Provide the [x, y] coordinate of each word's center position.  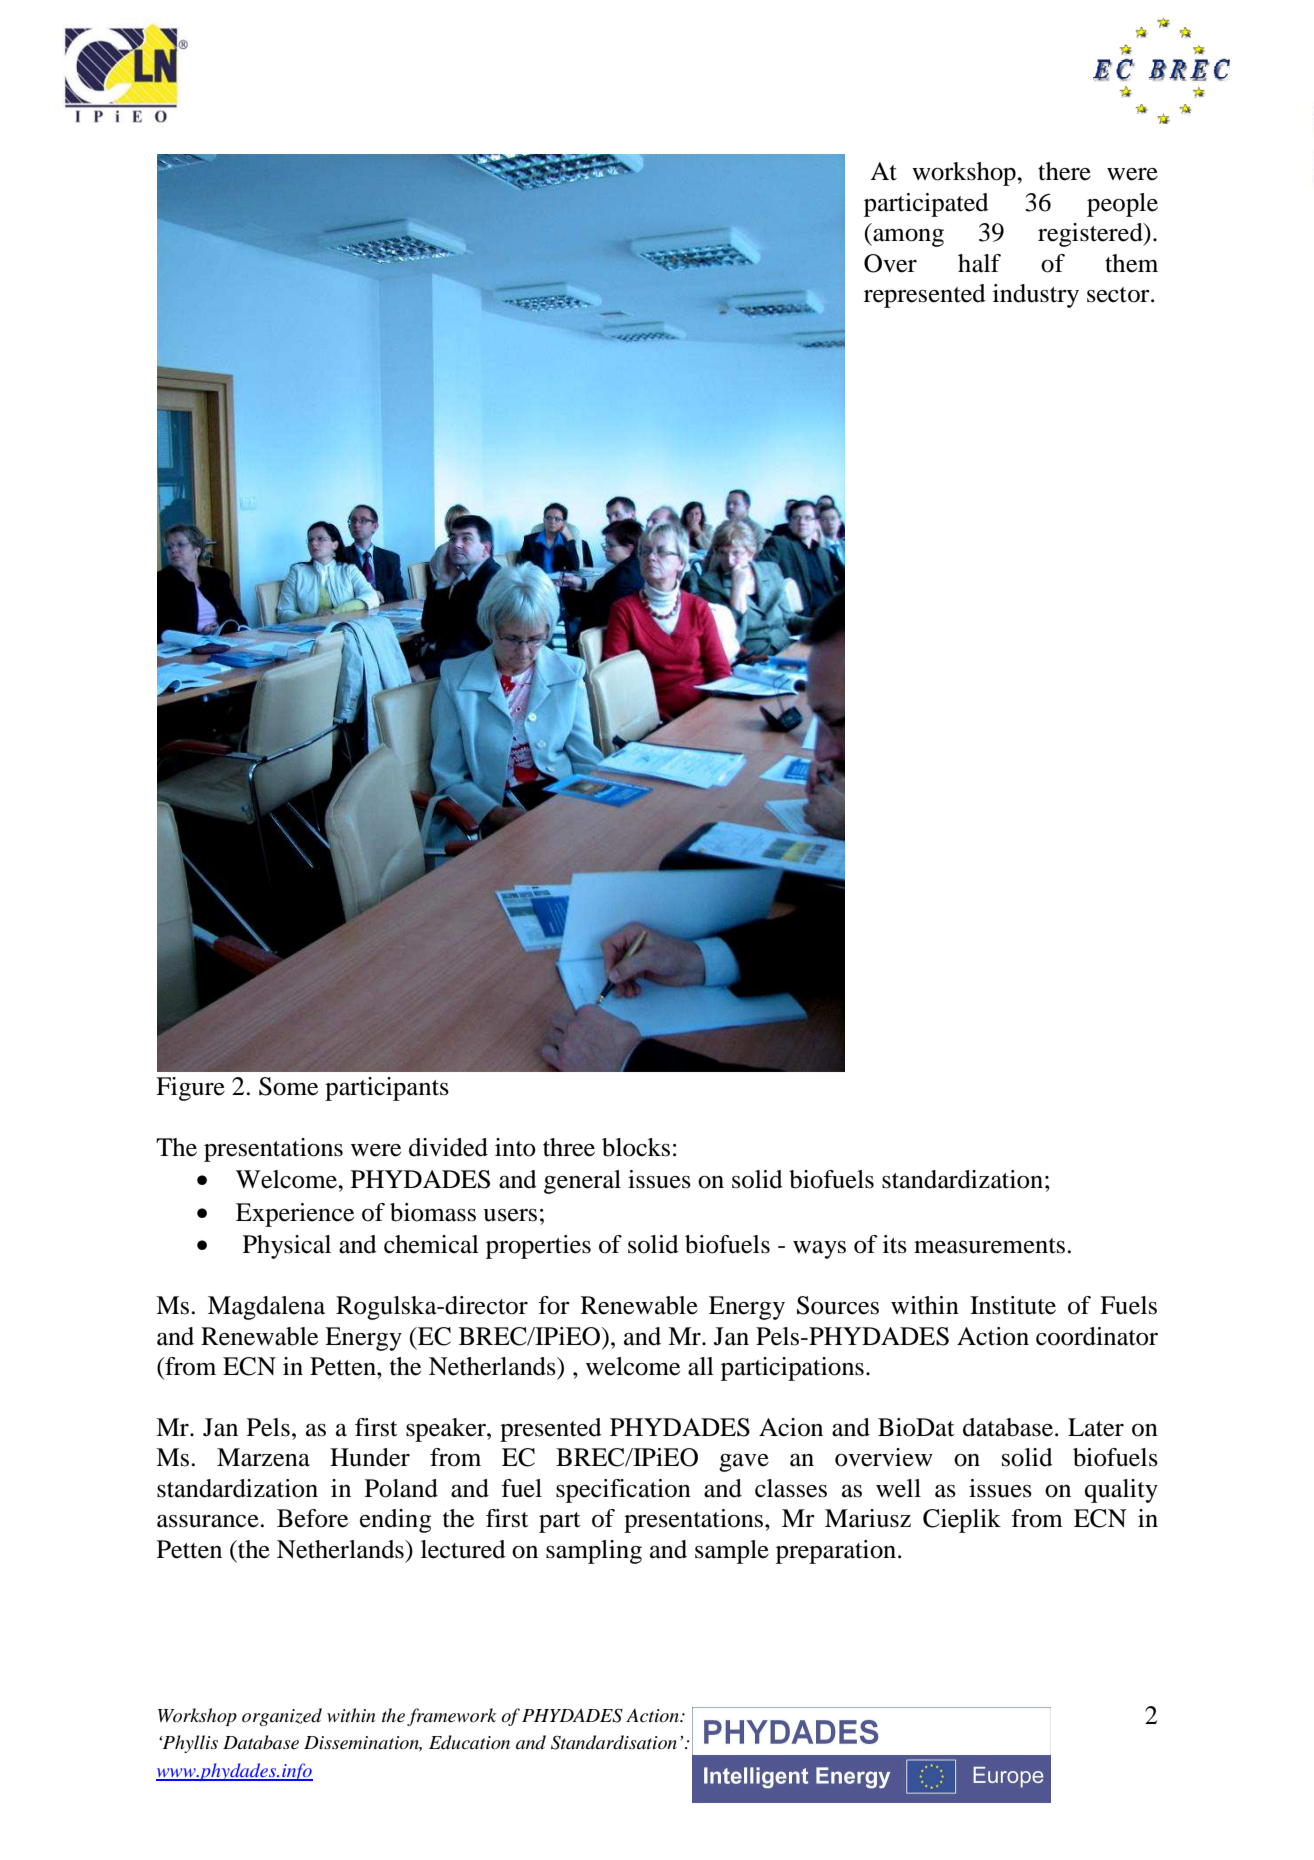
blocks [636, 1147]
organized [282, 1717]
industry [1036, 296]
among [907, 238]
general [582, 1182]
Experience [295, 1215]
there [1064, 171]
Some [288, 1086]
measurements [989, 1246]
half [979, 263]
